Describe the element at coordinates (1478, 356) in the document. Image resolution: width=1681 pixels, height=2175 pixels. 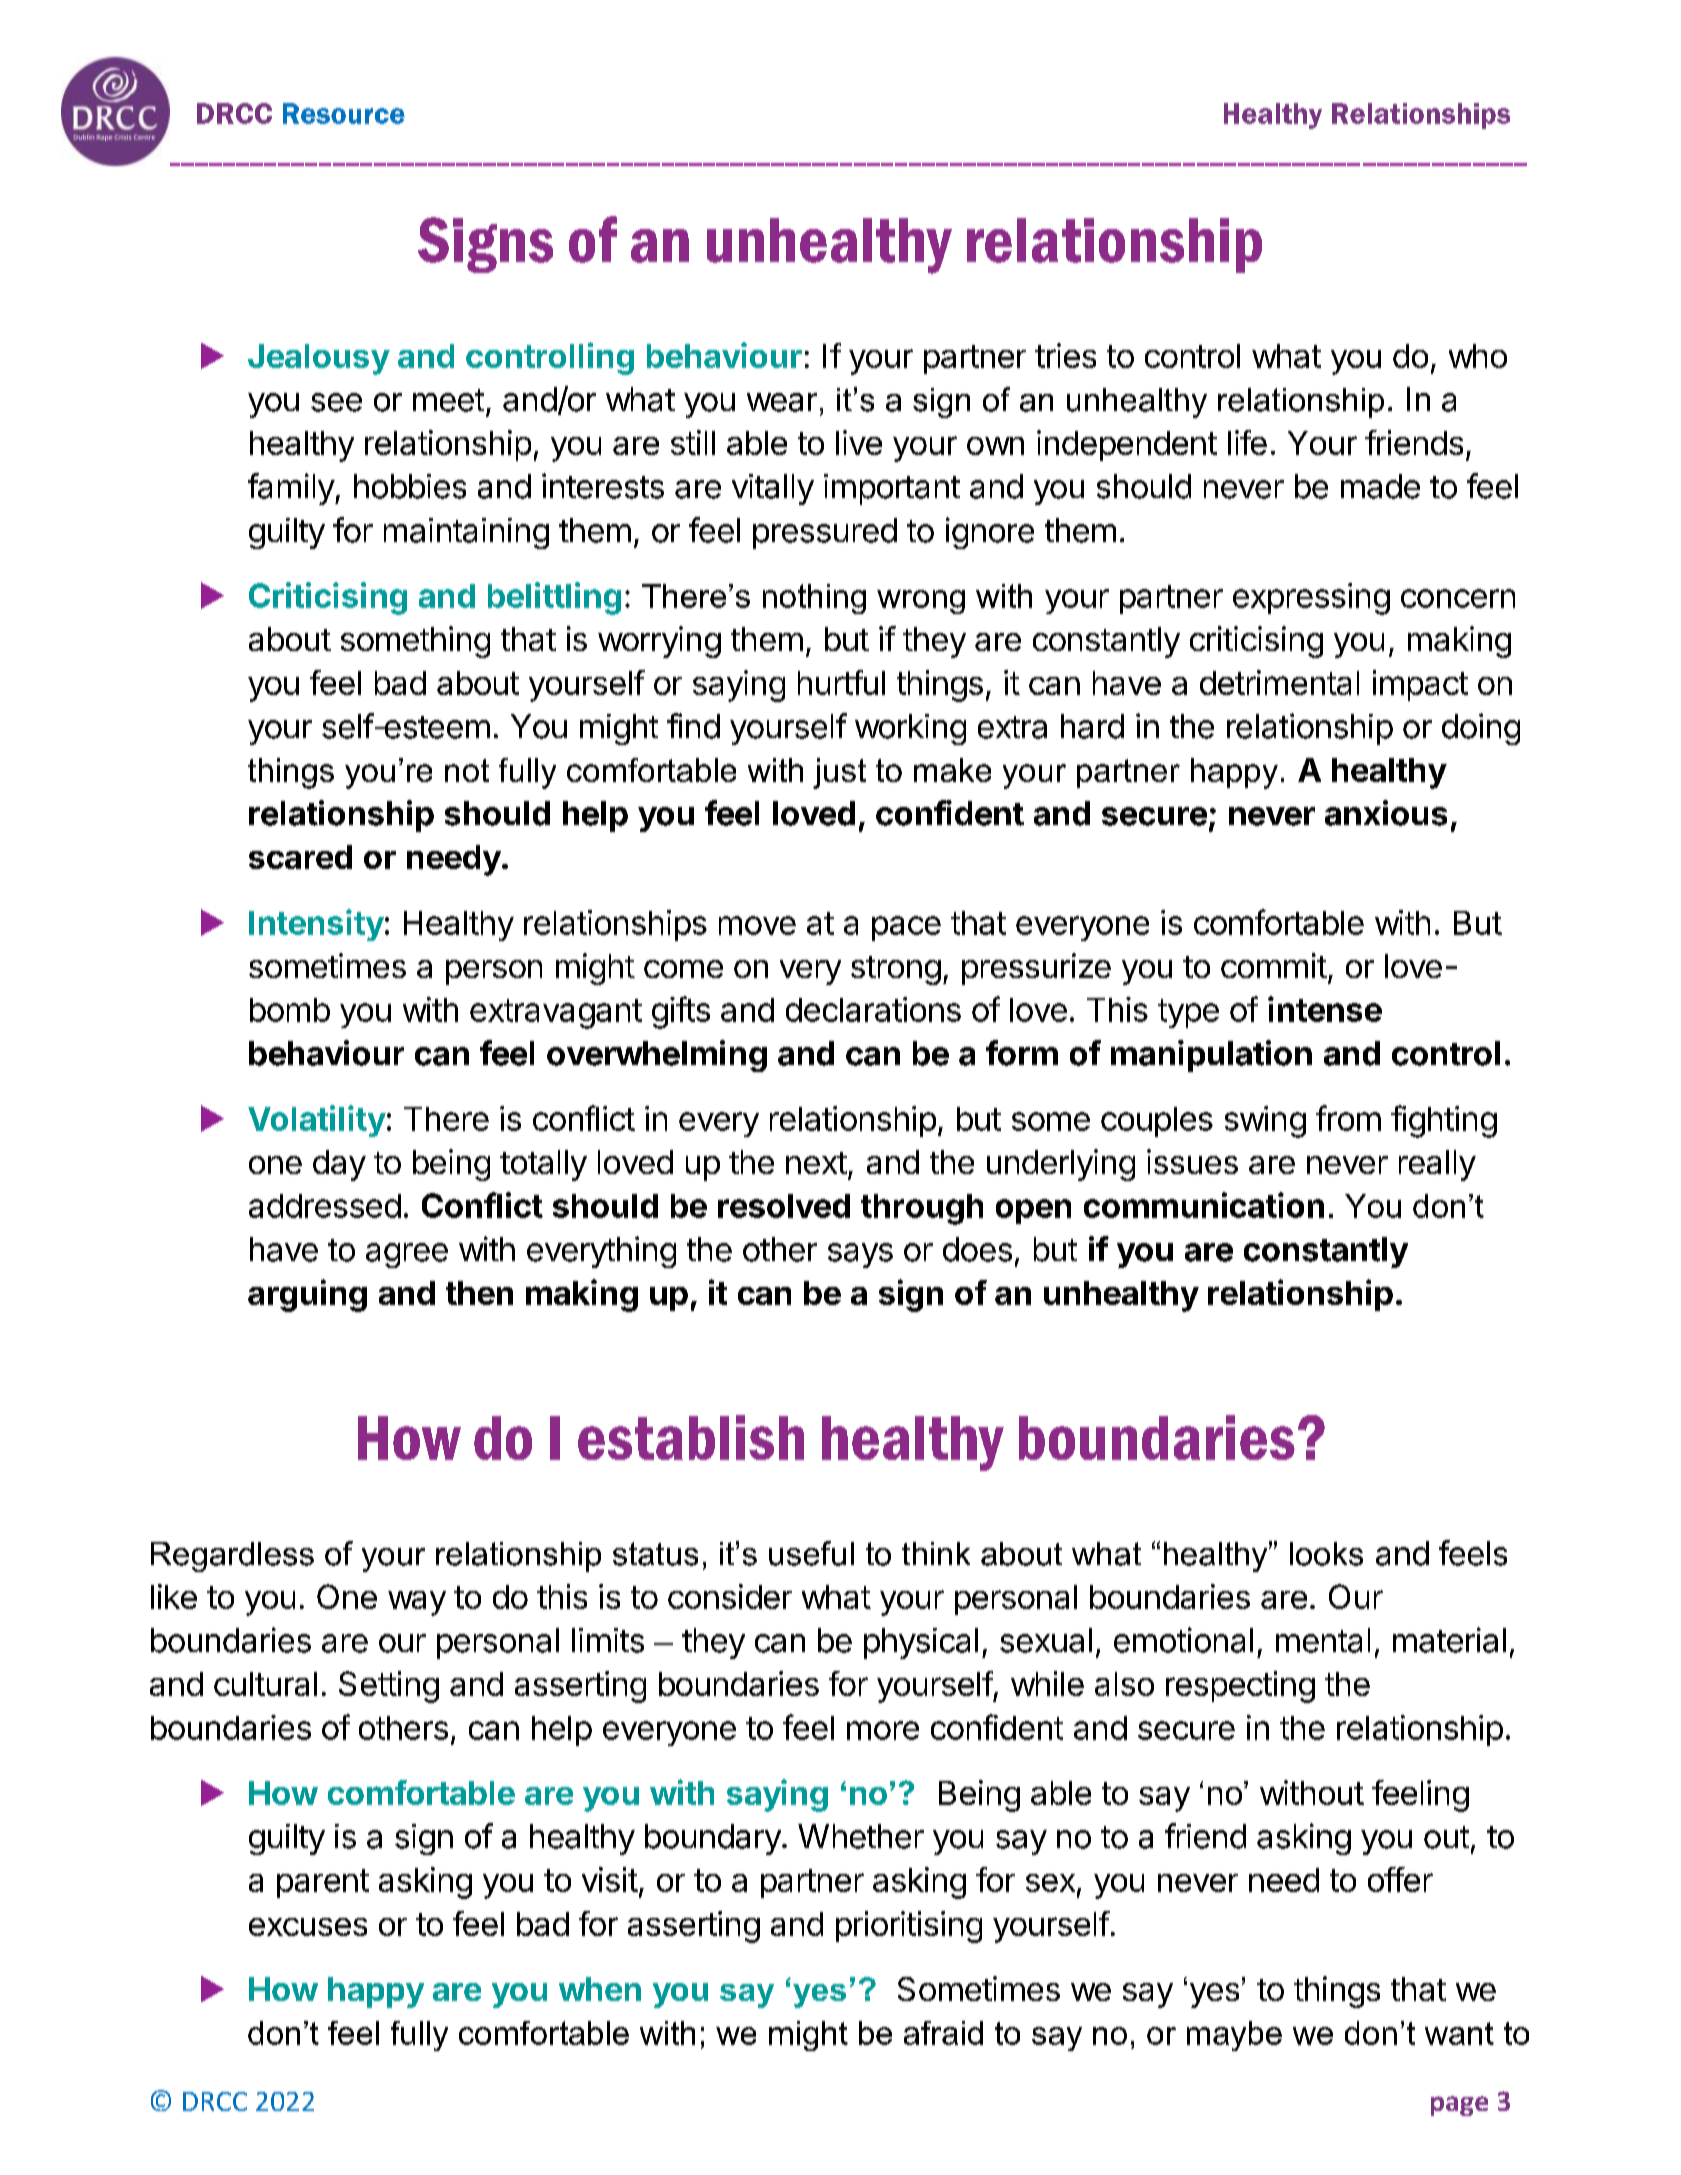
I see `who` at that location.
